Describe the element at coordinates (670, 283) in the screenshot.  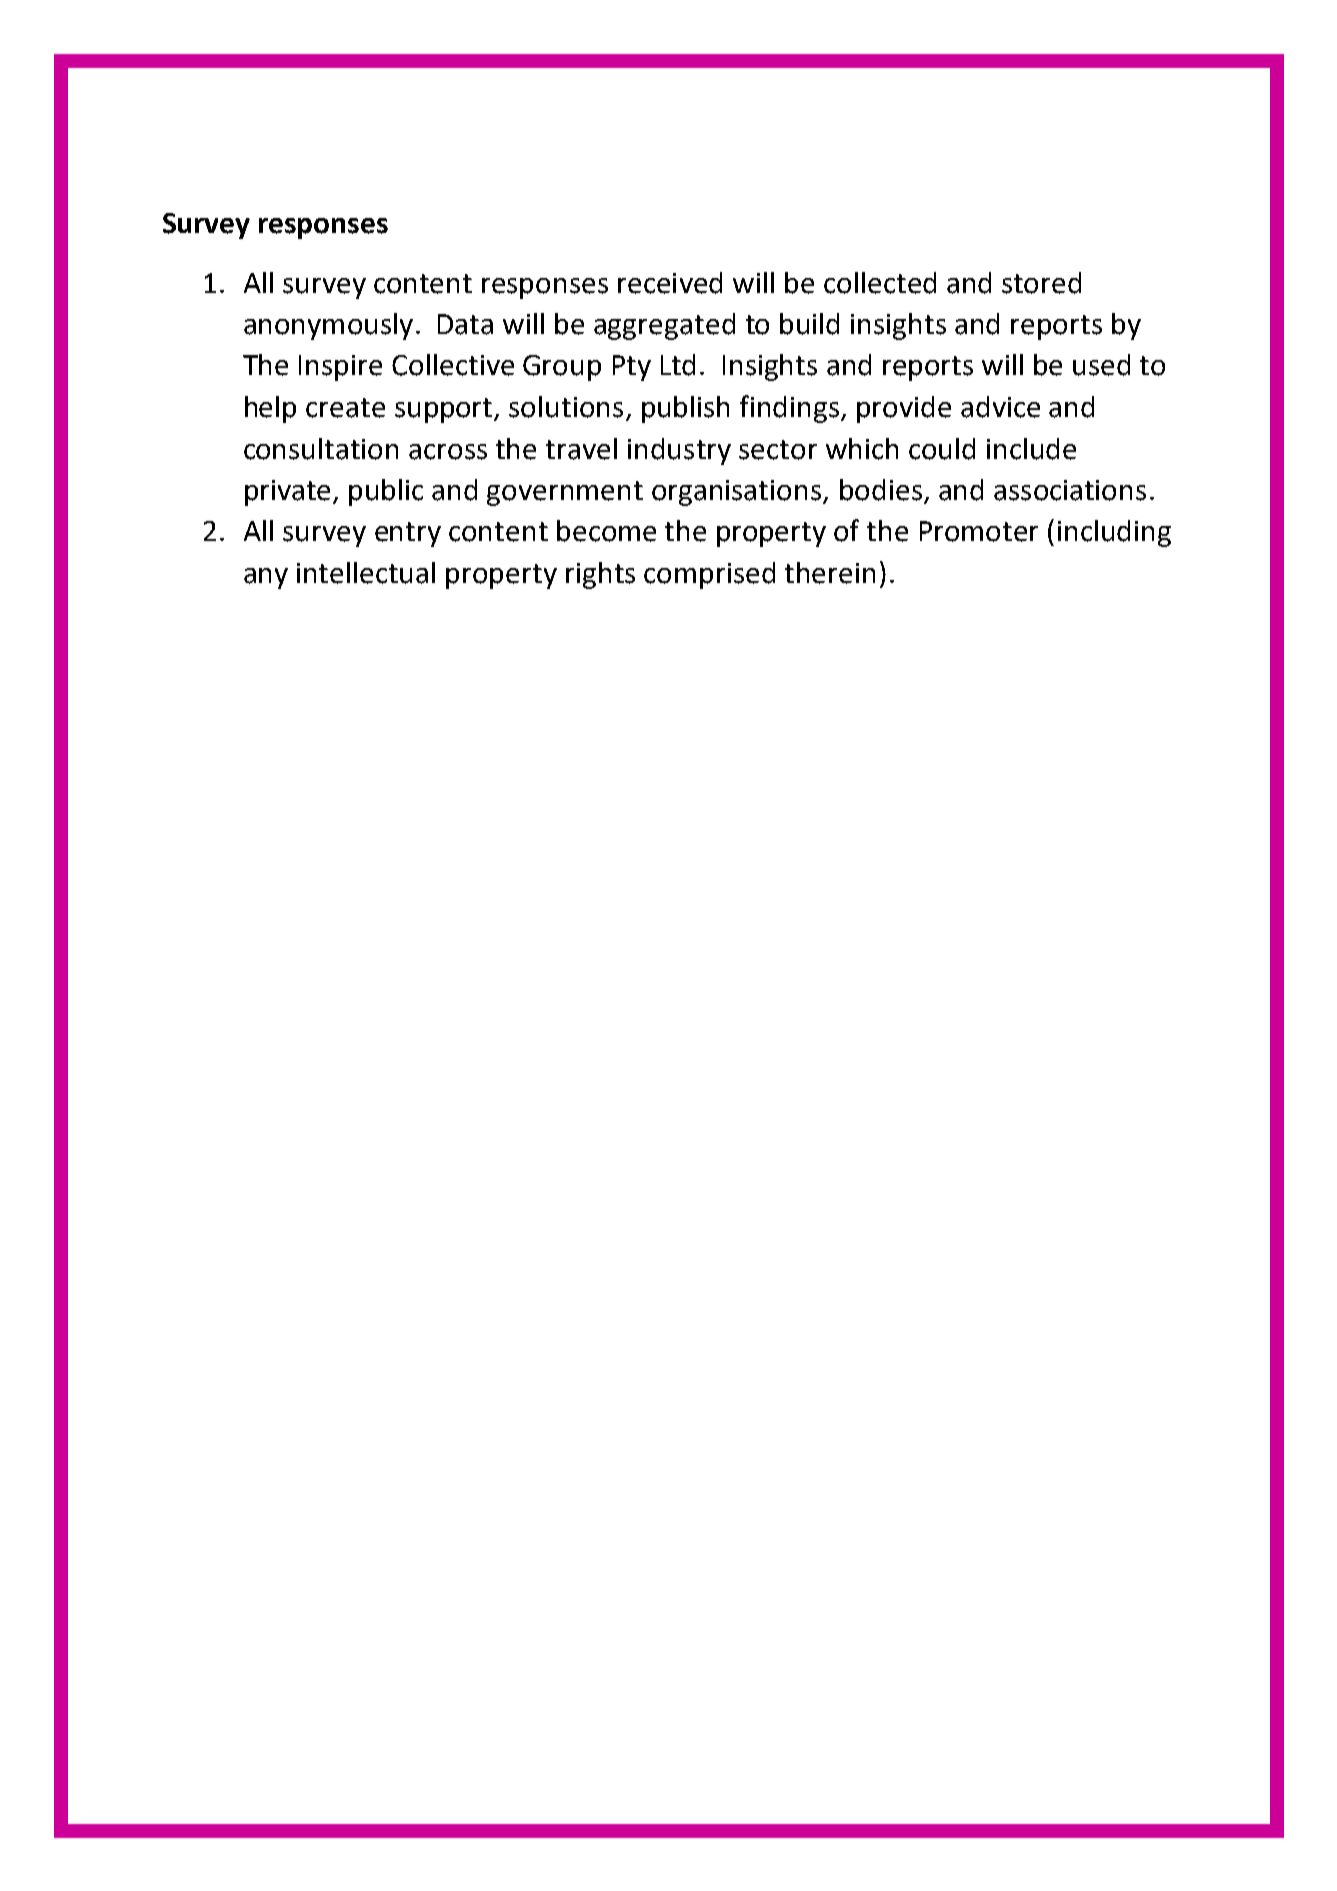
I see `received` at that location.
